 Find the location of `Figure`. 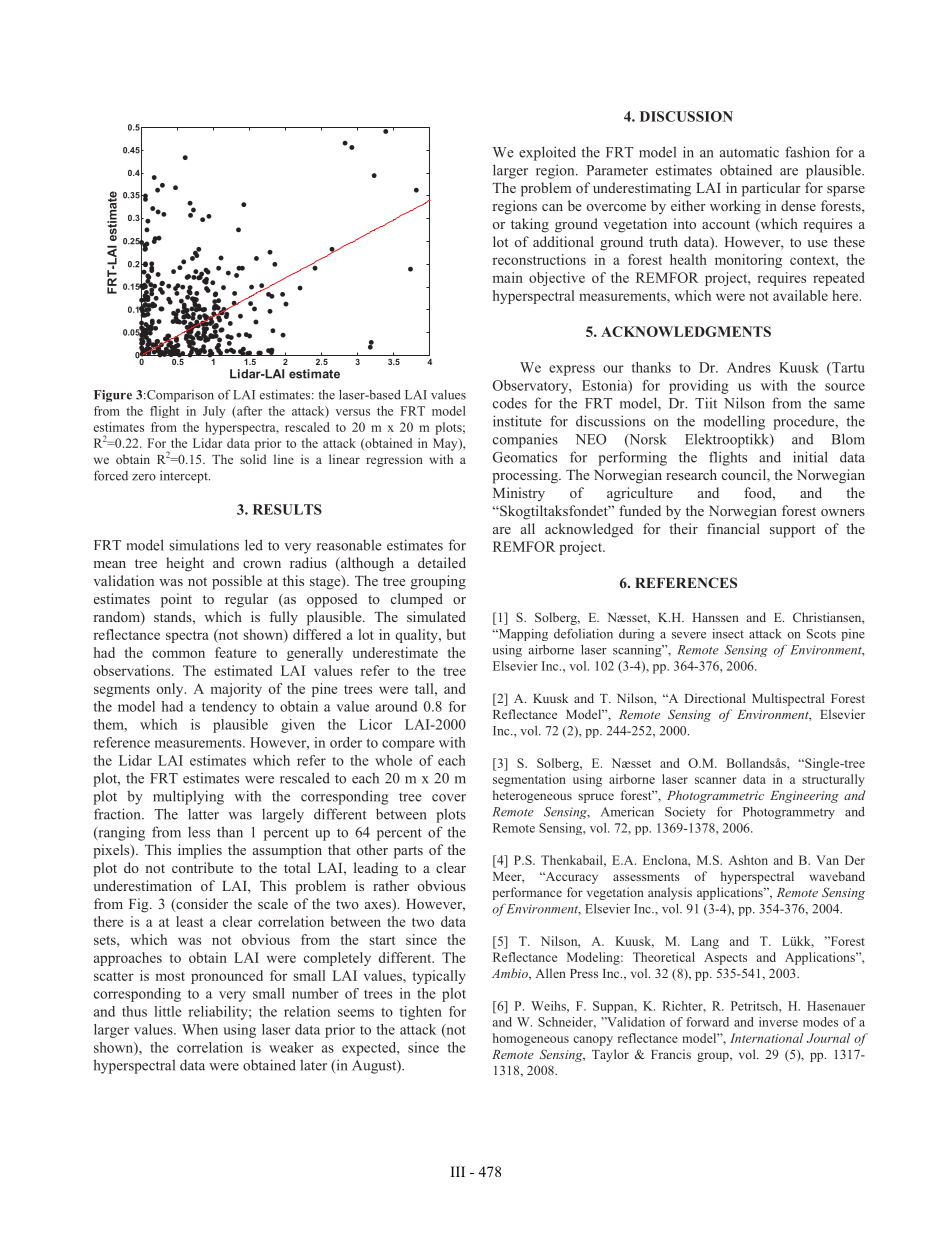

Figure is located at coordinates (113, 396).
